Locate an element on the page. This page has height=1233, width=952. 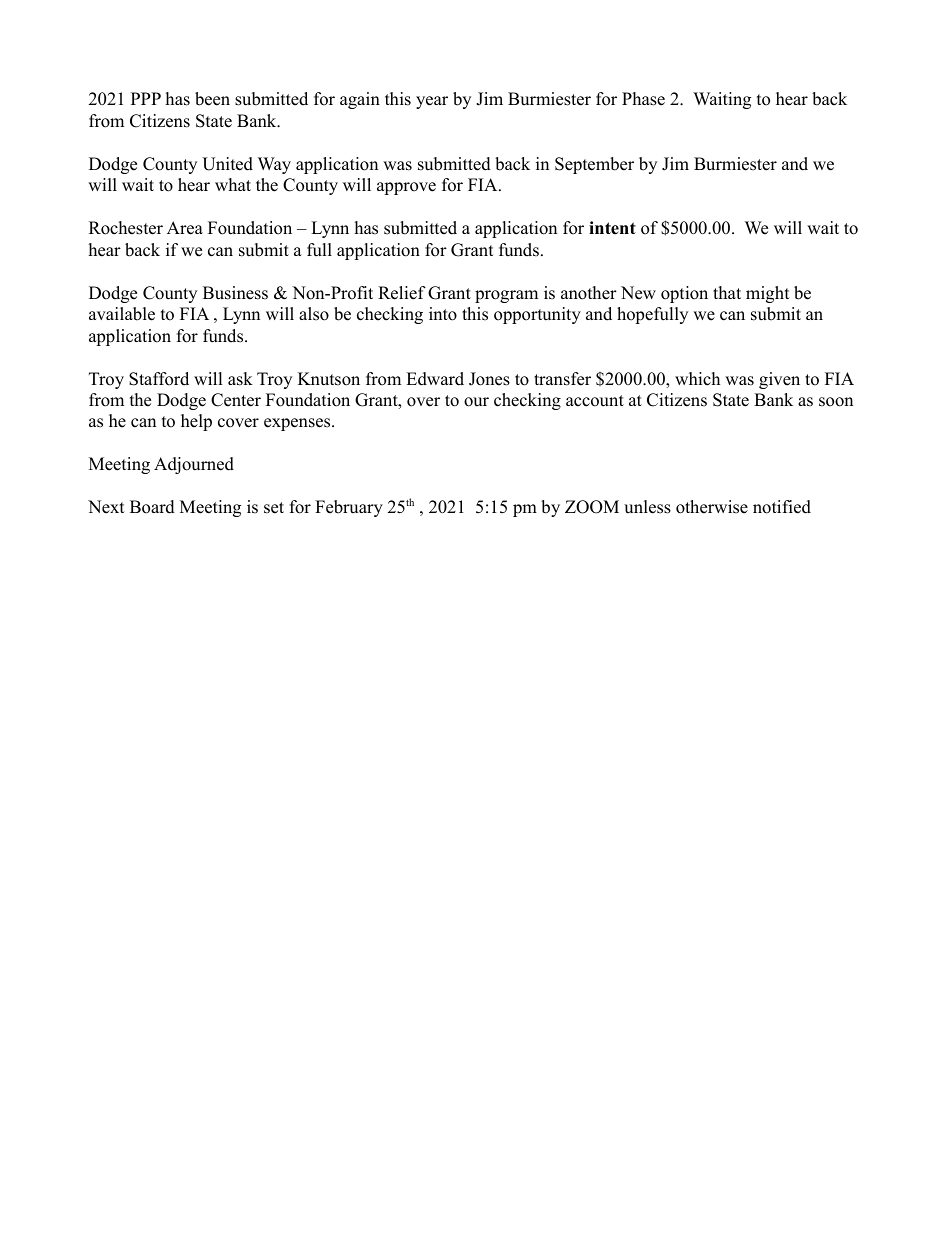
Center is located at coordinates (236, 400).
